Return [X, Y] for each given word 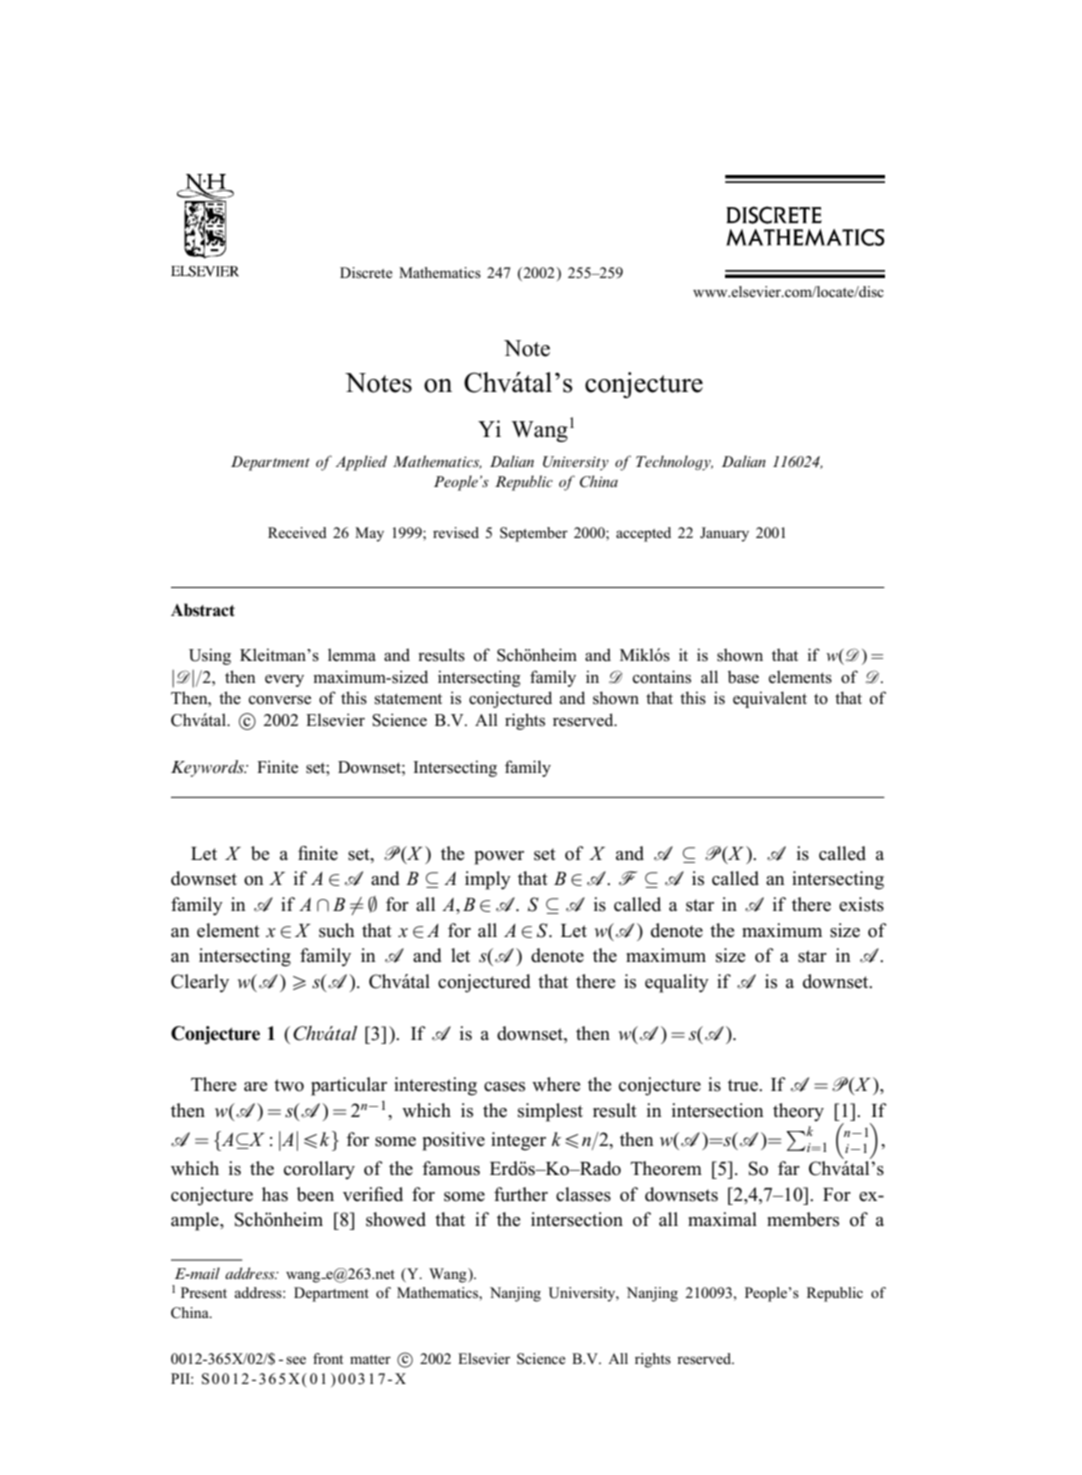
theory [798, 1112]
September [534, 534]
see [296, 1360]
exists [861, 904]
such [337, 930]
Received [297, 532]
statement [408, 699]
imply [488, 880]
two [289, 1085]
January [724, 534]
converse [280, 700]
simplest [550, 1112]
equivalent [770, 699]
